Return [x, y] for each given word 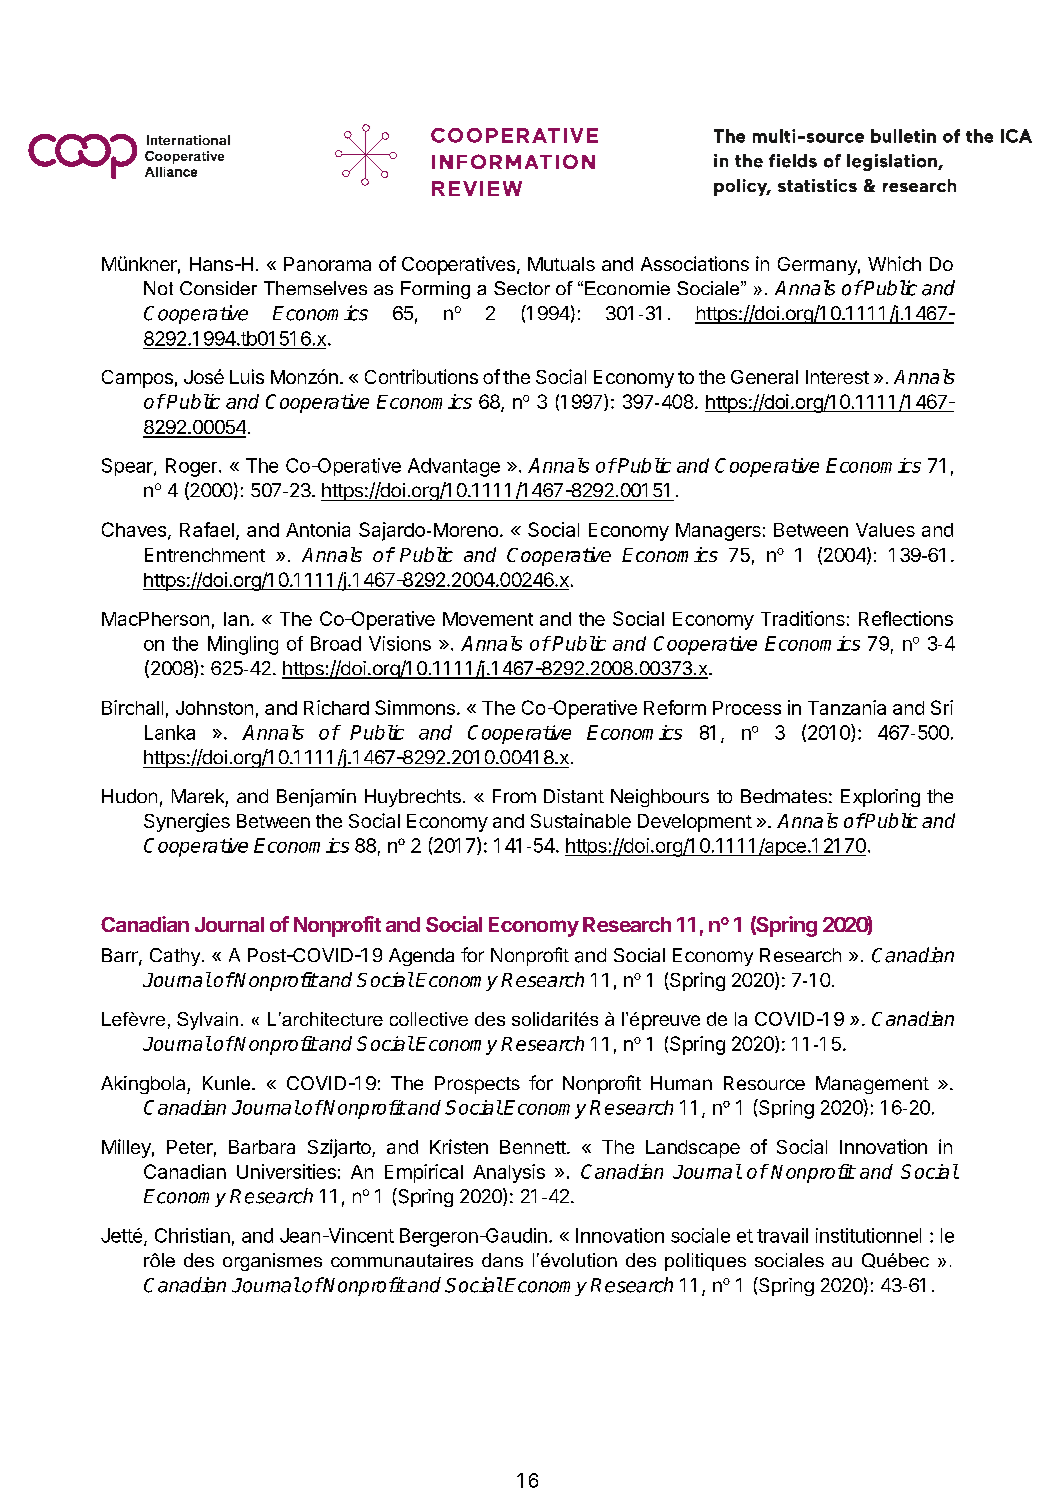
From [514, 796]
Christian [192, 1235]
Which [894, 263]
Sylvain [207, 1021]
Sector [522, 288]
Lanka [170, 732]
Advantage [454, 467]
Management [872, 1085]
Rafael [207, 529]
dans [502, 1260]
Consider [218, 288]
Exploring [880, 798]
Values [885, 530]
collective [429, 1019]
